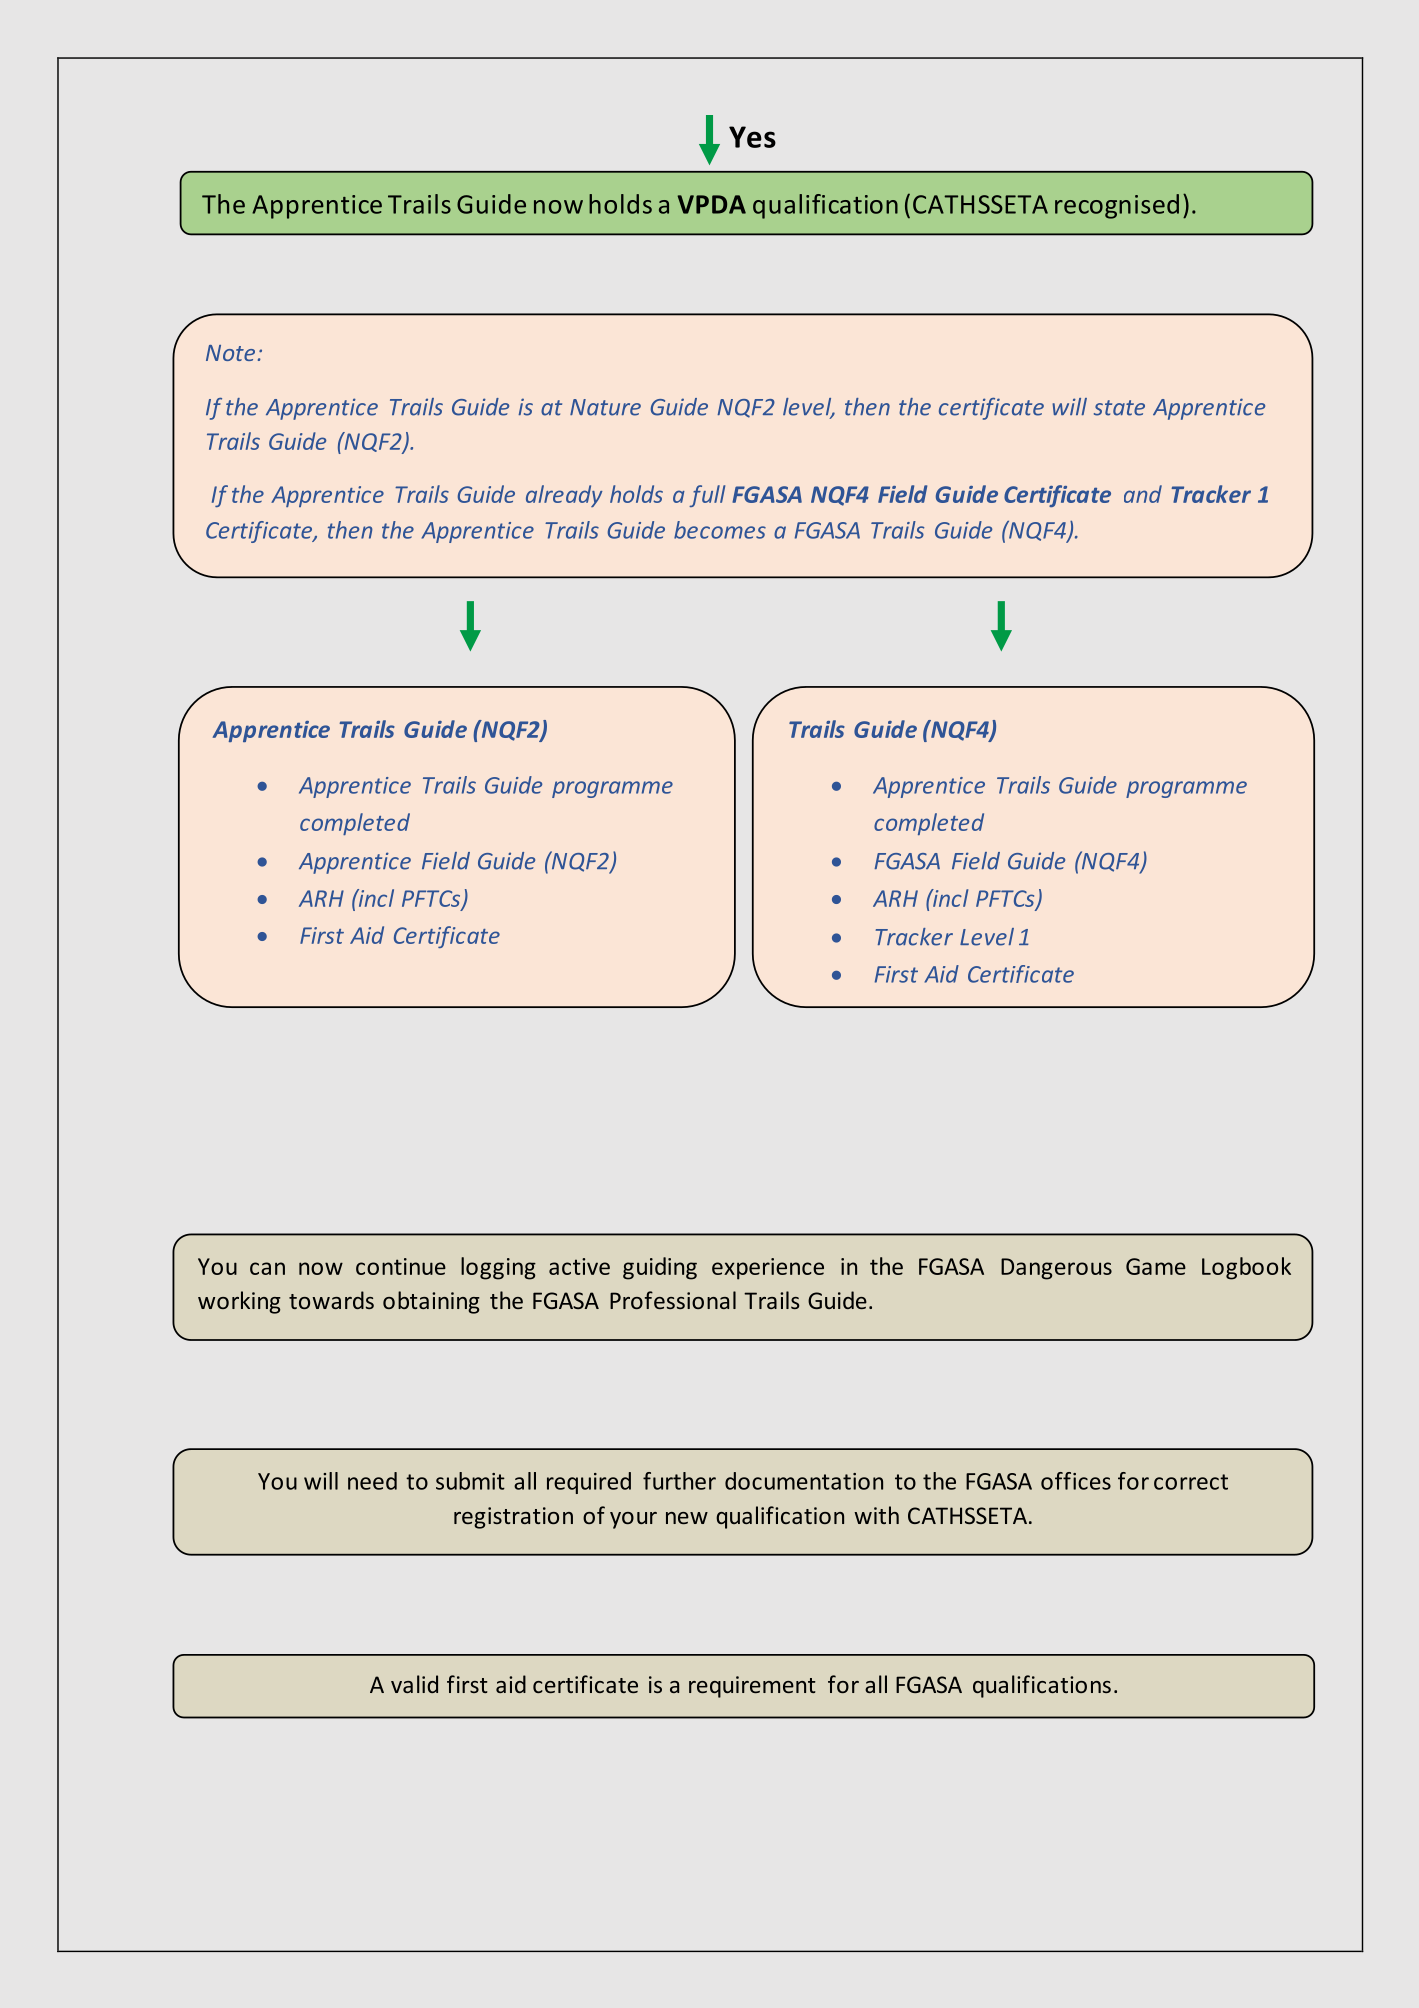 The height and width of the document is (2008, 1419). I want to click on guiding, so click(660, 1268).
